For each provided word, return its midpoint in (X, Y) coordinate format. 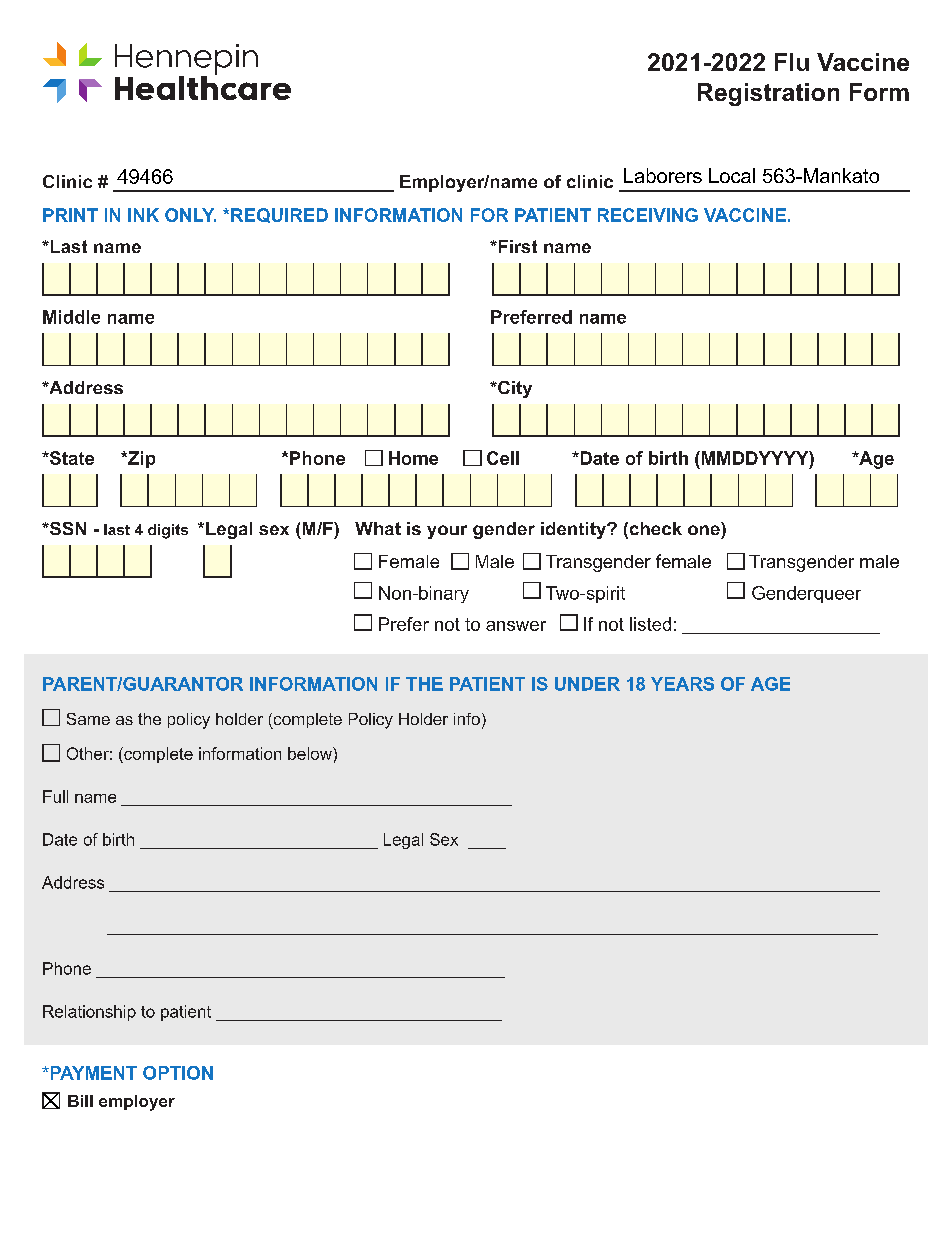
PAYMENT (92, 1073)
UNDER (587, 684)
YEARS (682, 684)
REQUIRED (279, 215)
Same (88, 719)
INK (143, 215)
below (311, 753)
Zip (140, 459)
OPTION (178, 1073)
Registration (768, 94)
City (514, 389)
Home (413, 458)
